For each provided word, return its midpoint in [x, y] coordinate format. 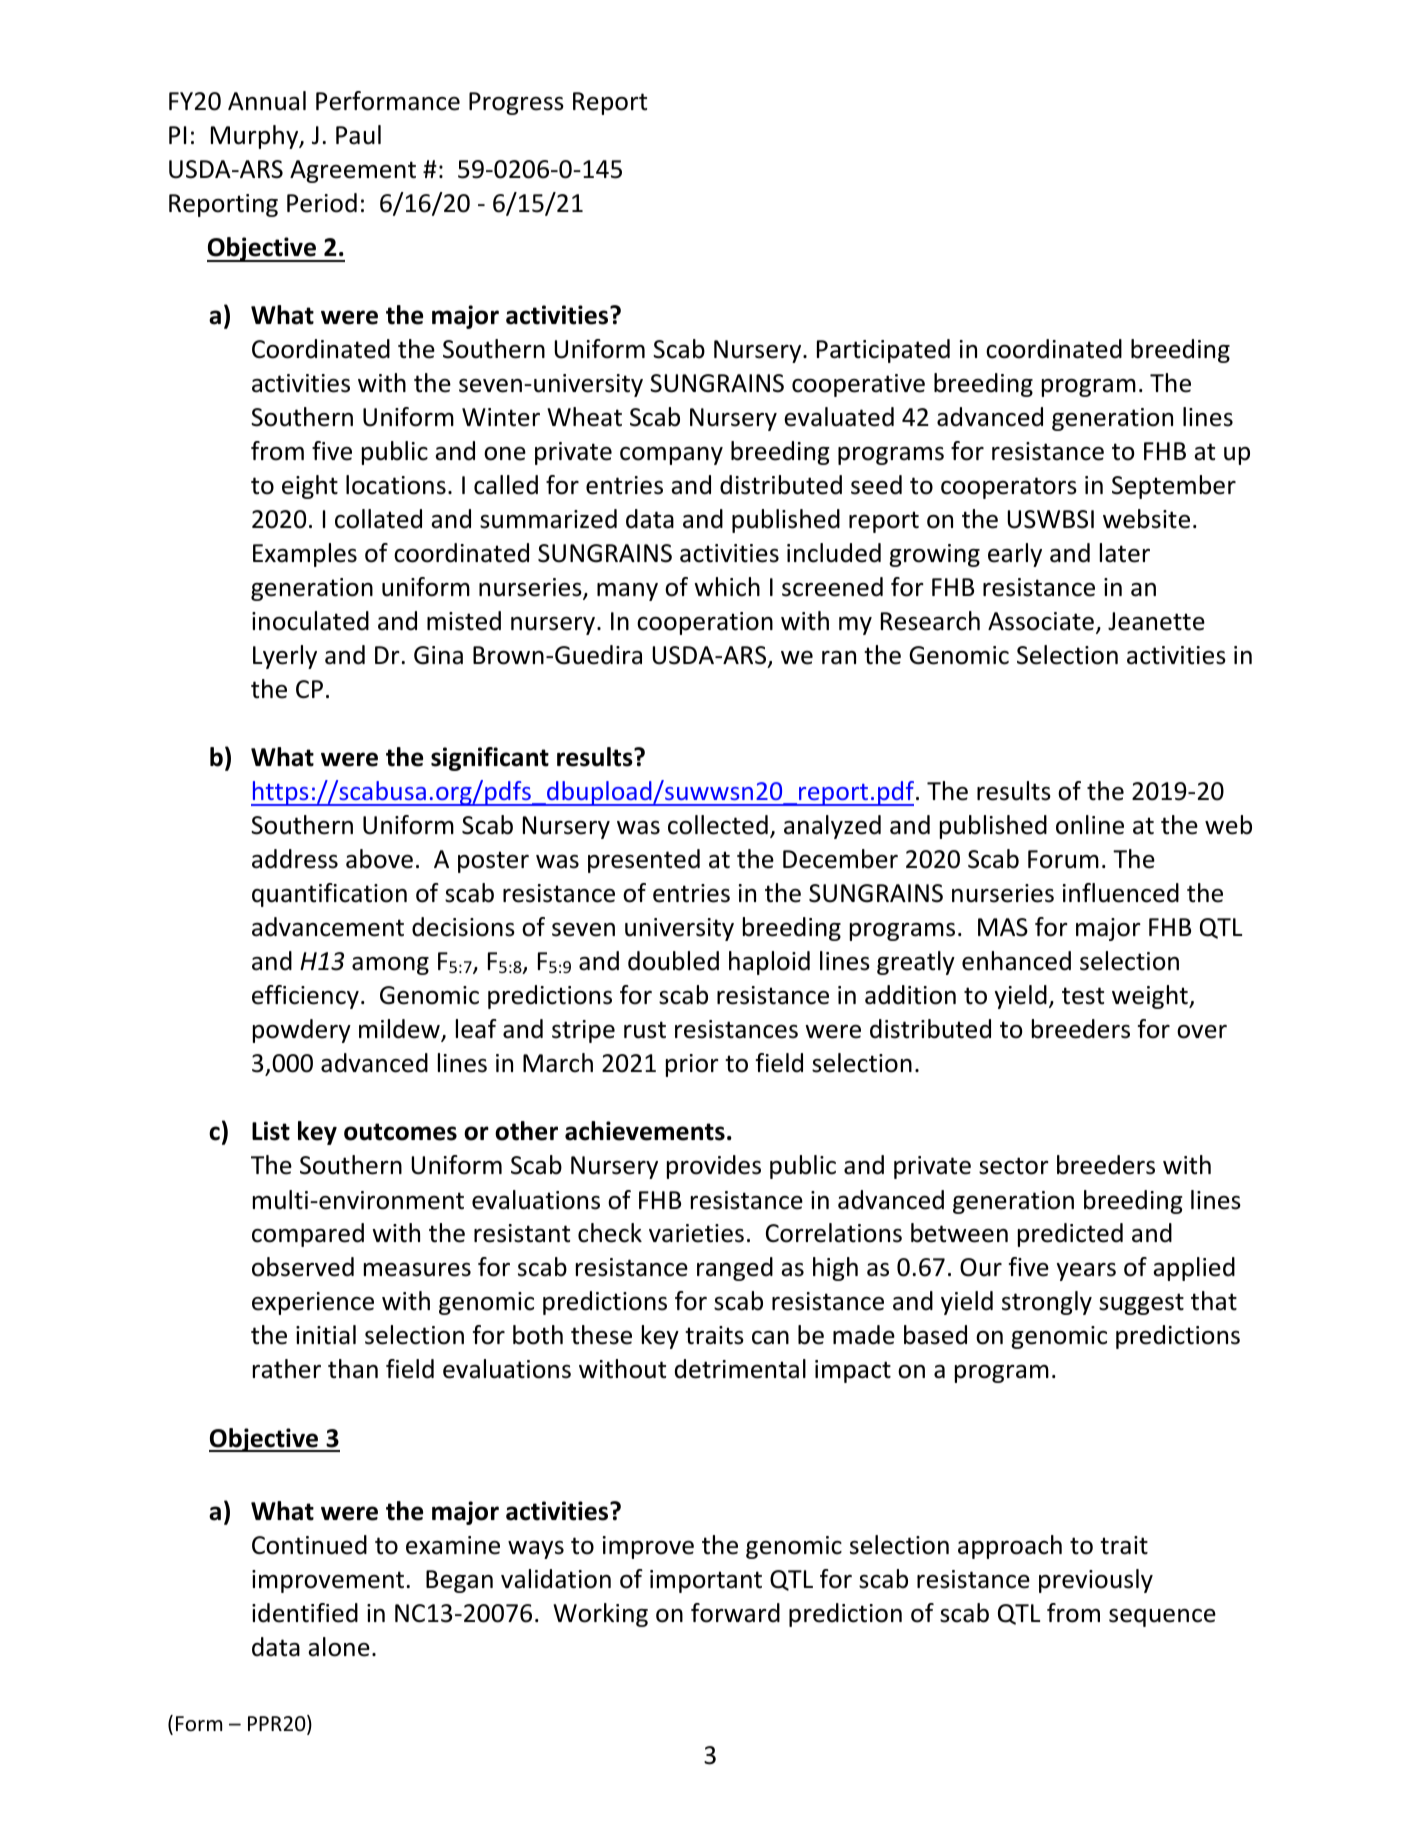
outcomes [400, 1132]
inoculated [310, 621]
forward [735, 1613]
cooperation [705, 623]
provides [714, 1167]
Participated [883, 351]
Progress [516, 103]
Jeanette [1156, 621]
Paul [358, 135]
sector [1014, 1166]
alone [339, 1647]
